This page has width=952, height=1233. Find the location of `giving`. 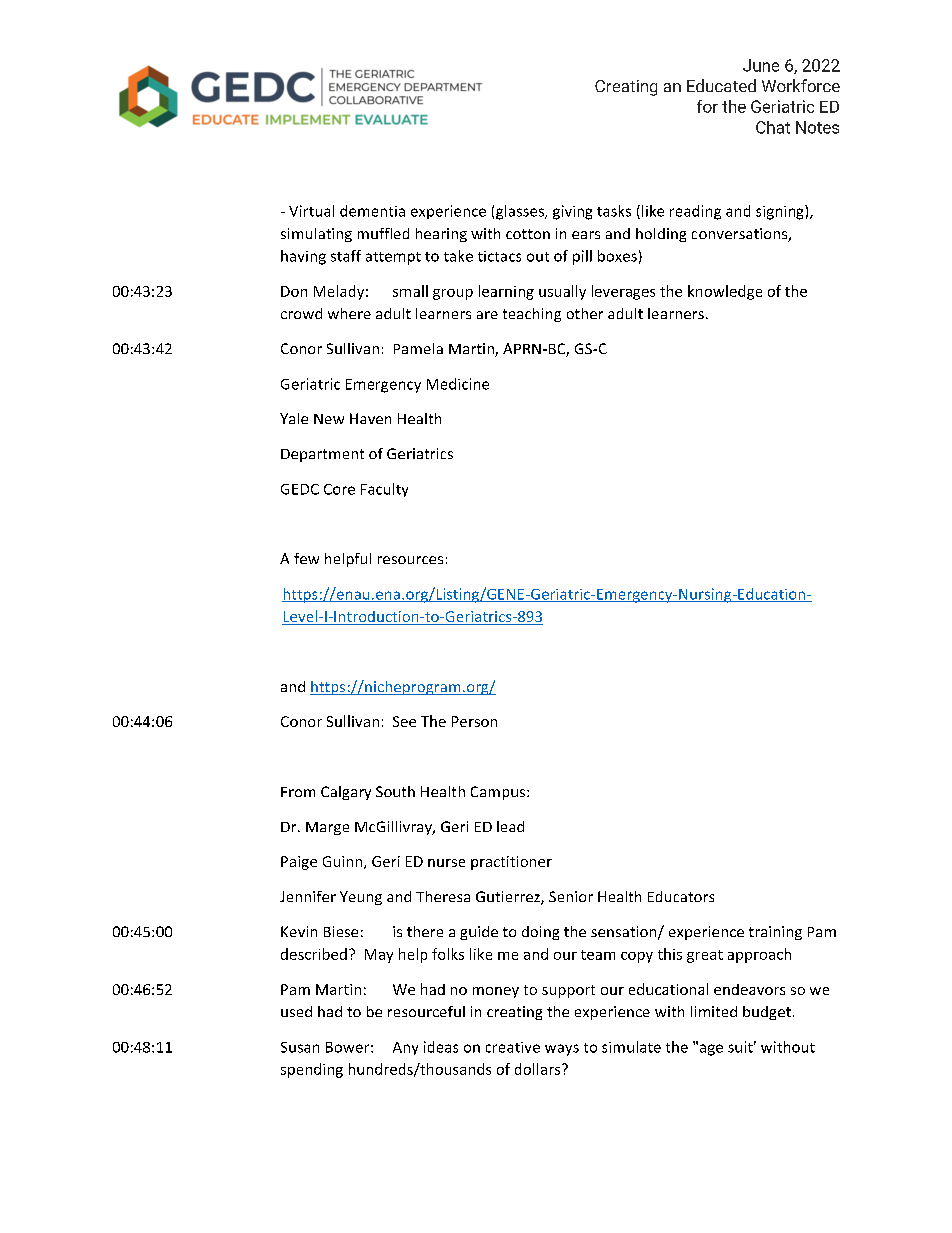

giving is located at coordinates (572, 212).
